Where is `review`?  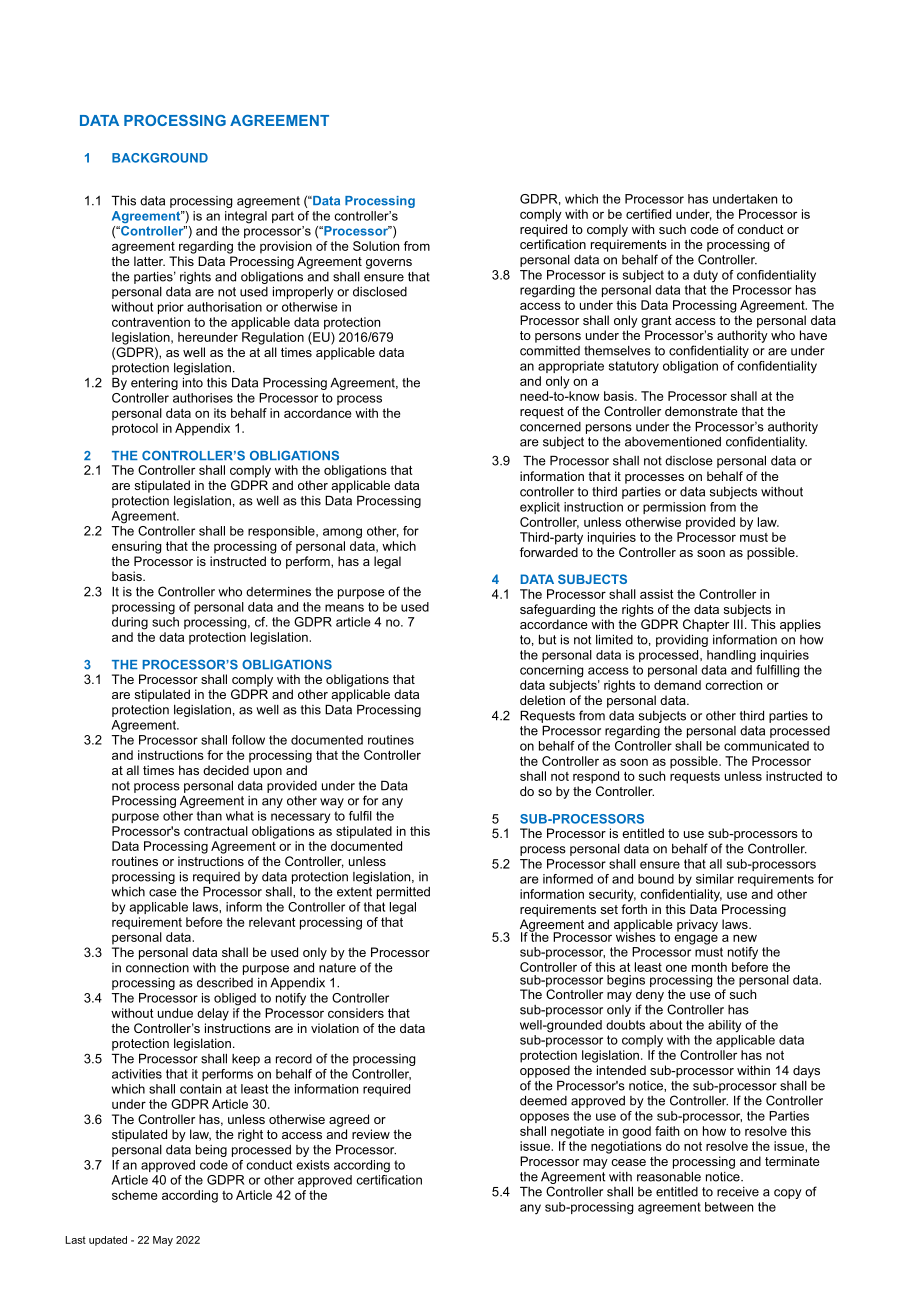 review is located at coordinates (371, 1134).
